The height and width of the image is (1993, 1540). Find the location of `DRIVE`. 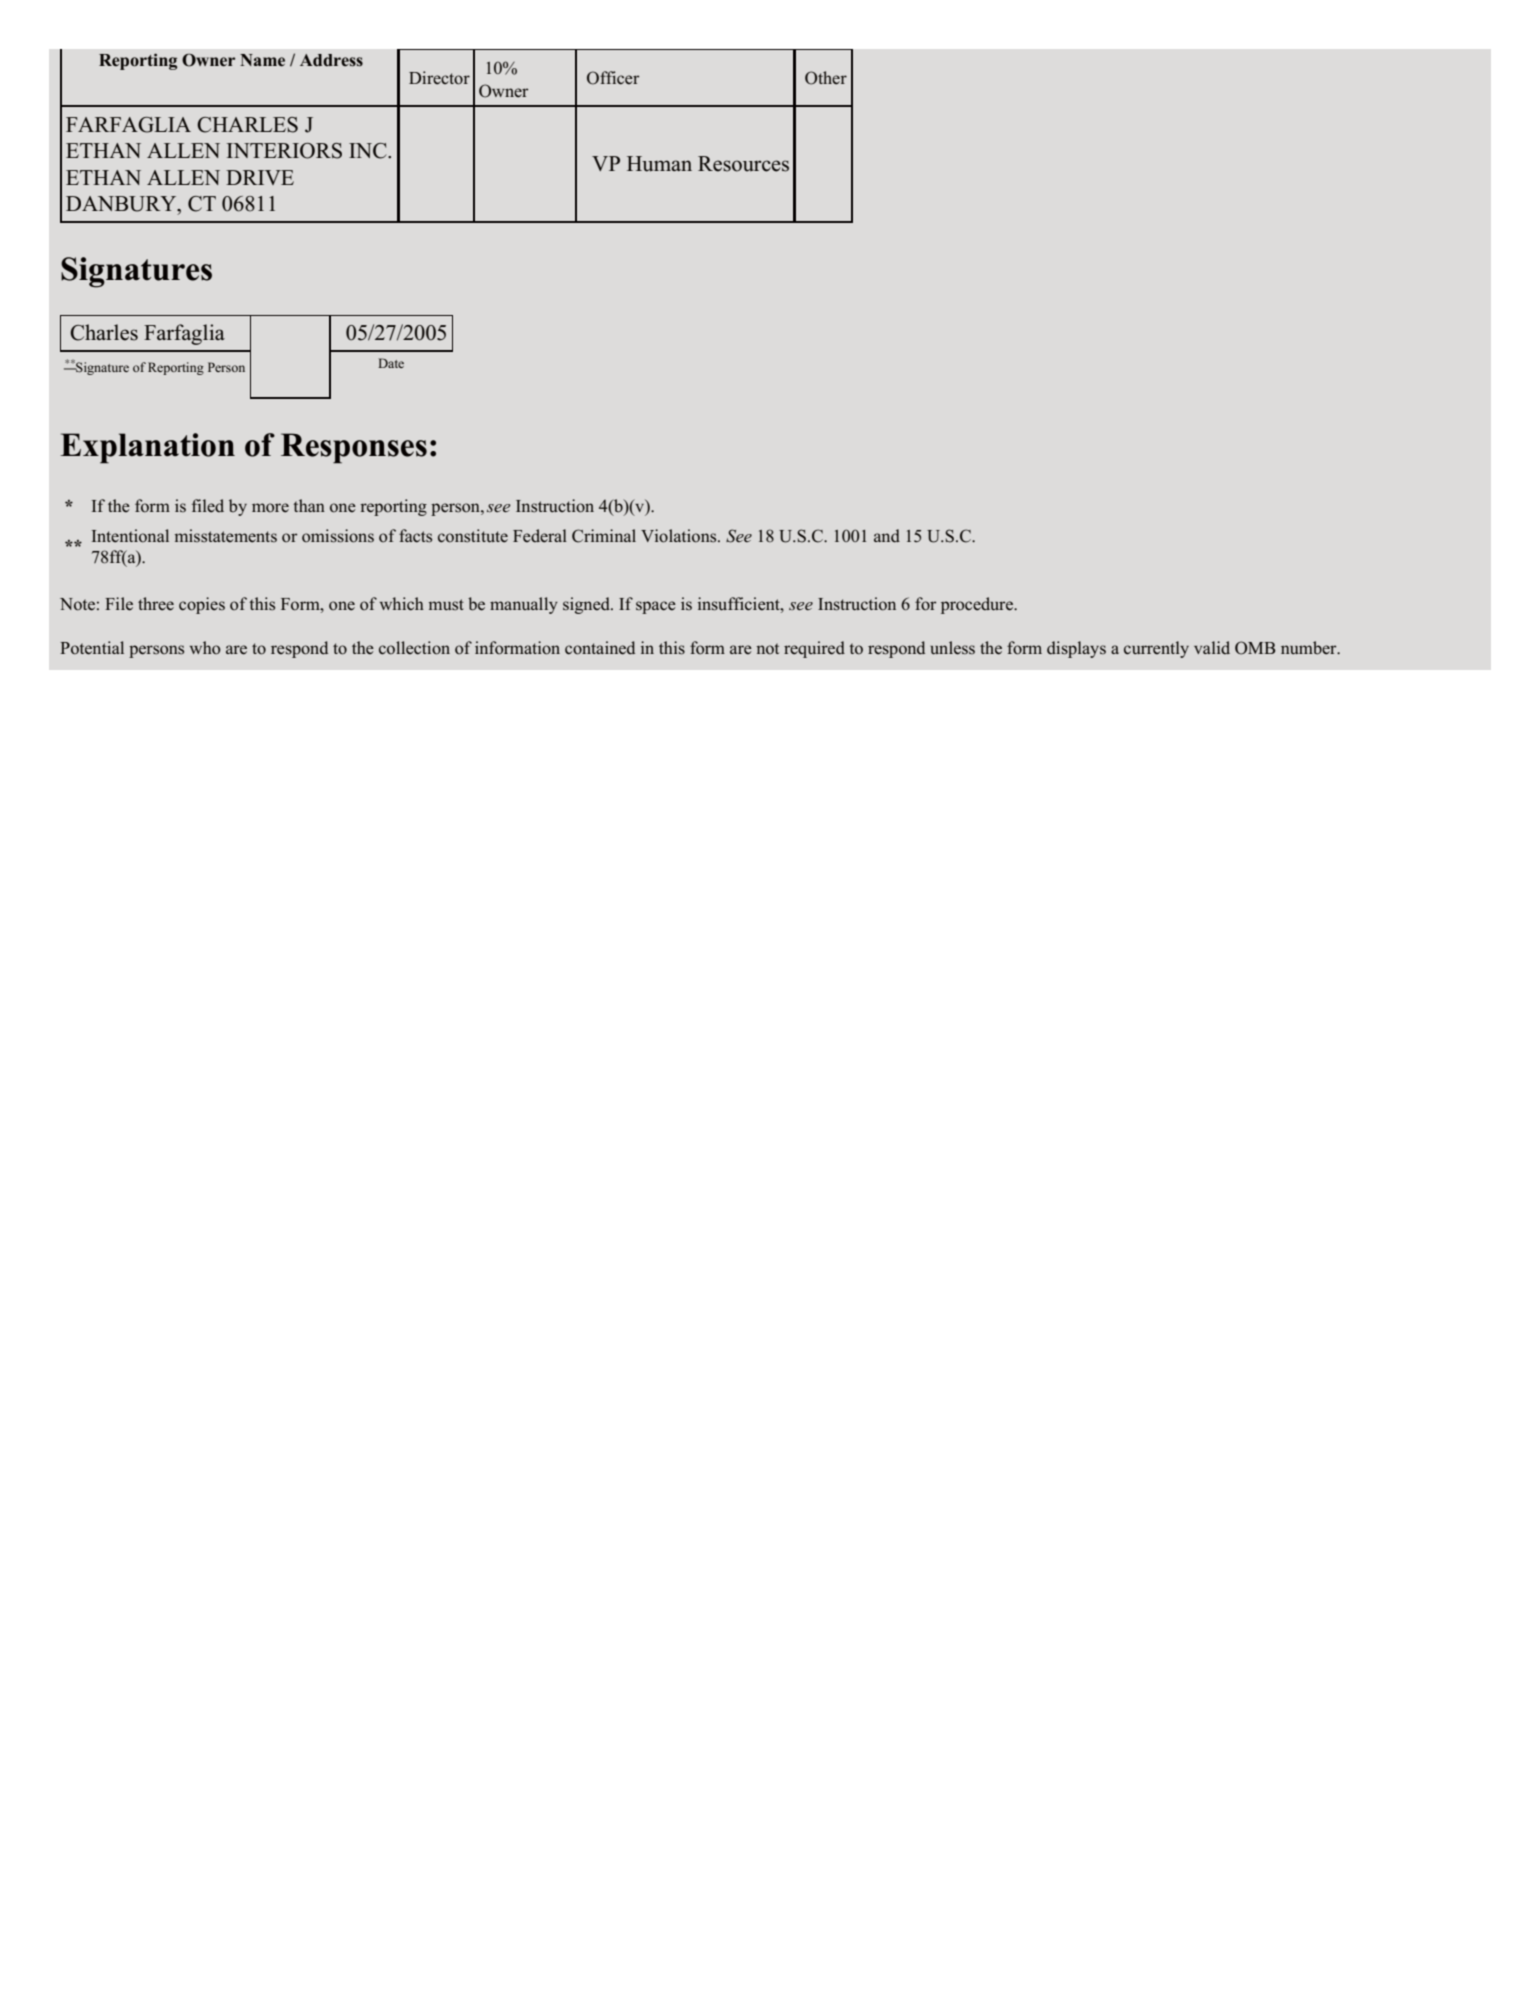

DRIVE is located at coordinates (260, 177).
